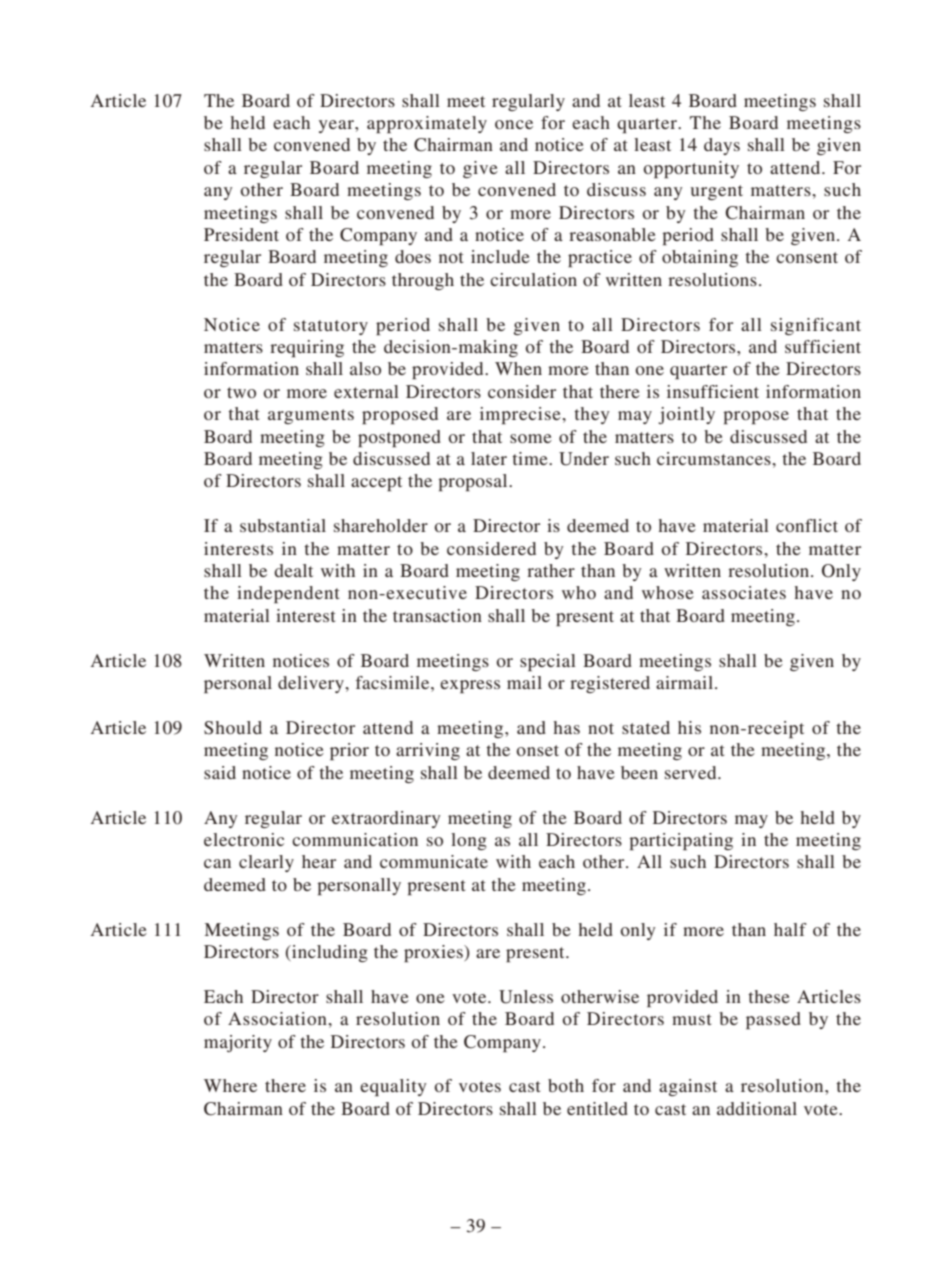 This screenshot has height=1270, width=952. I want to click on once, so click(514, 124).
